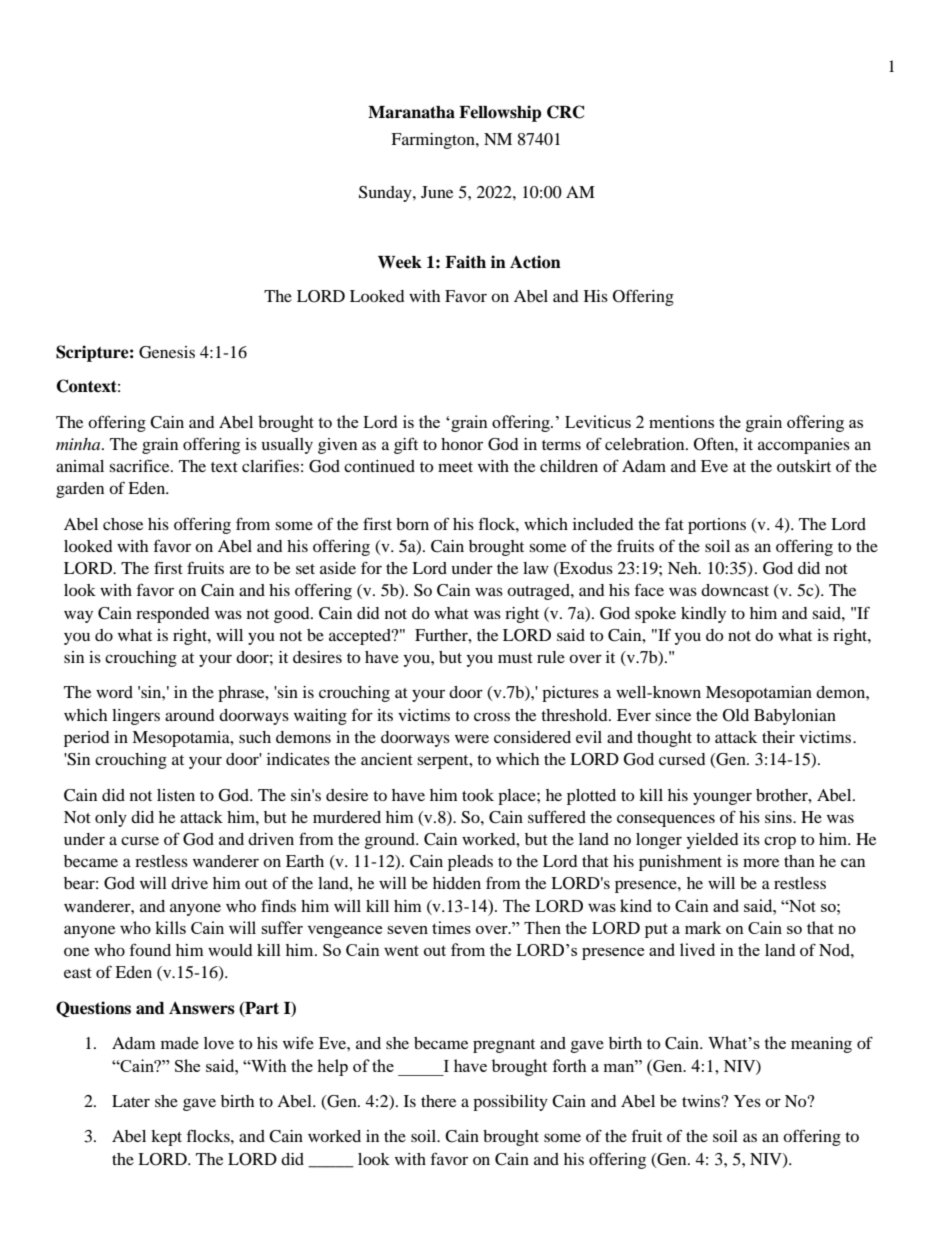 This document has height=1233, width=952. Describe the element at coordinates (747, 1101) in the document. I see `Yes` at that location.
